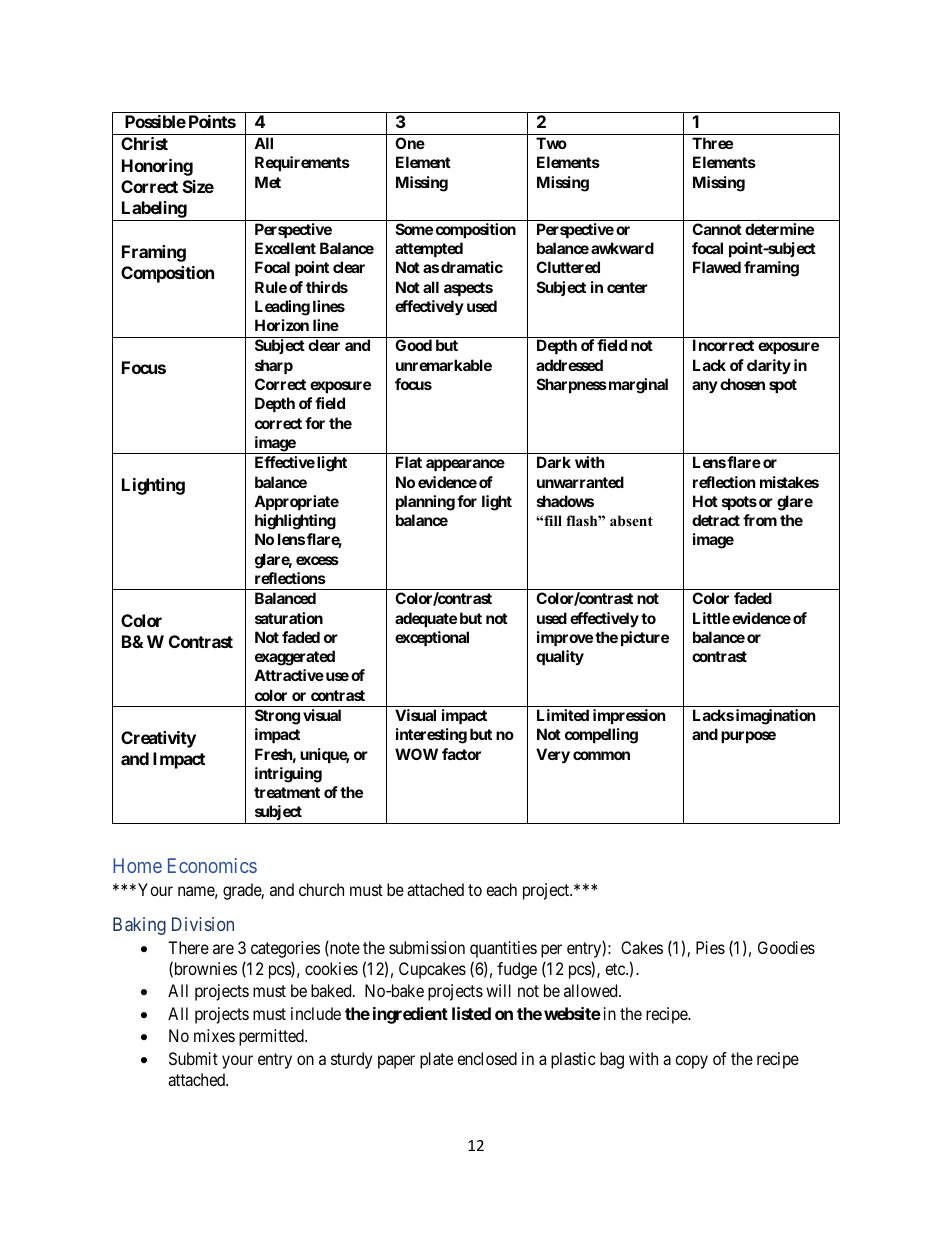 Image resolution: width=952 pixels, height=1233 pixels. Describe the element at coordinates (410, 143) in the page. I see `One` at that location.
